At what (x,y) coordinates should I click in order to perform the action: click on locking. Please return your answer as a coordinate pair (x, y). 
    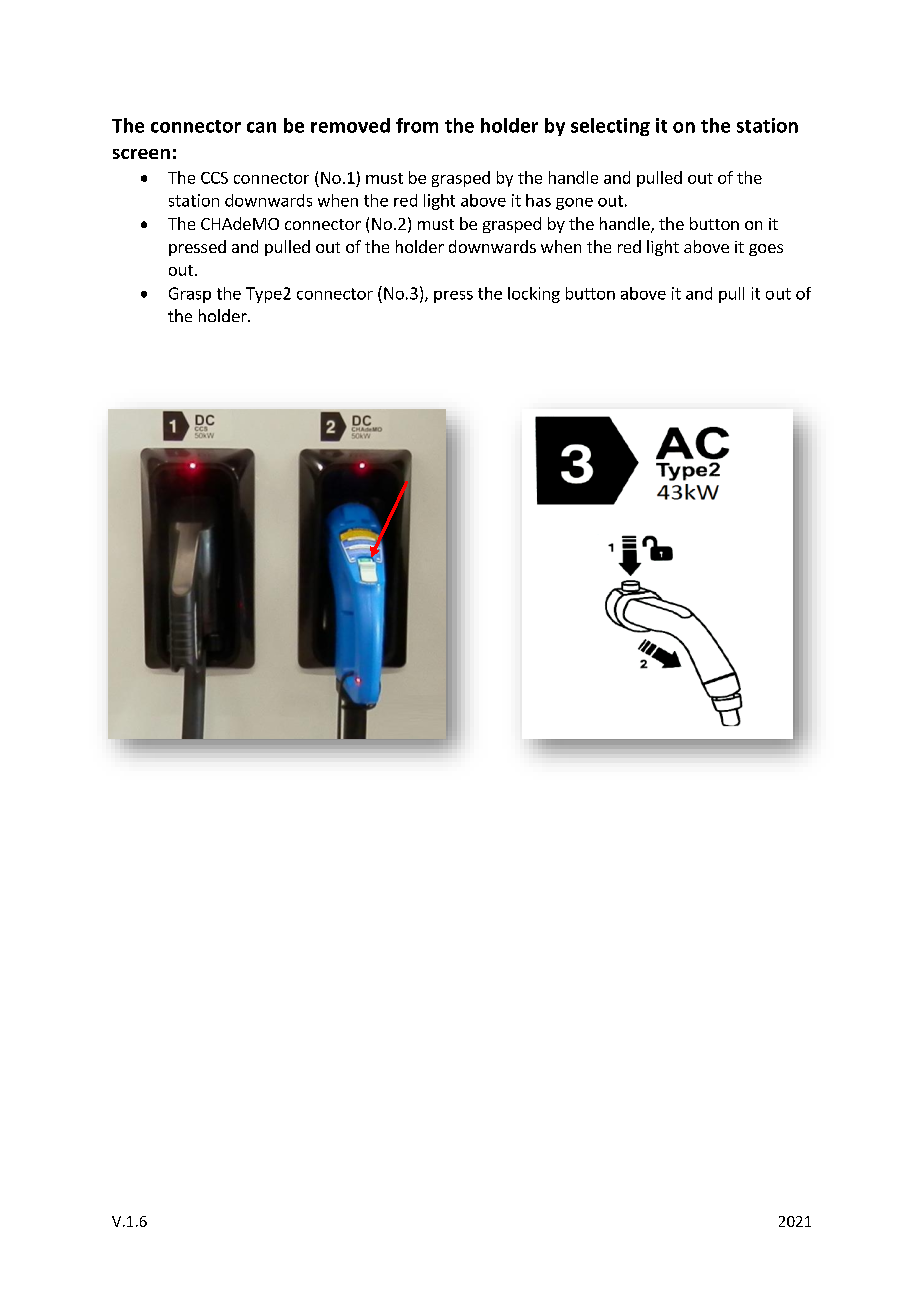
    Looking at the image, I should click on (534, 295).
